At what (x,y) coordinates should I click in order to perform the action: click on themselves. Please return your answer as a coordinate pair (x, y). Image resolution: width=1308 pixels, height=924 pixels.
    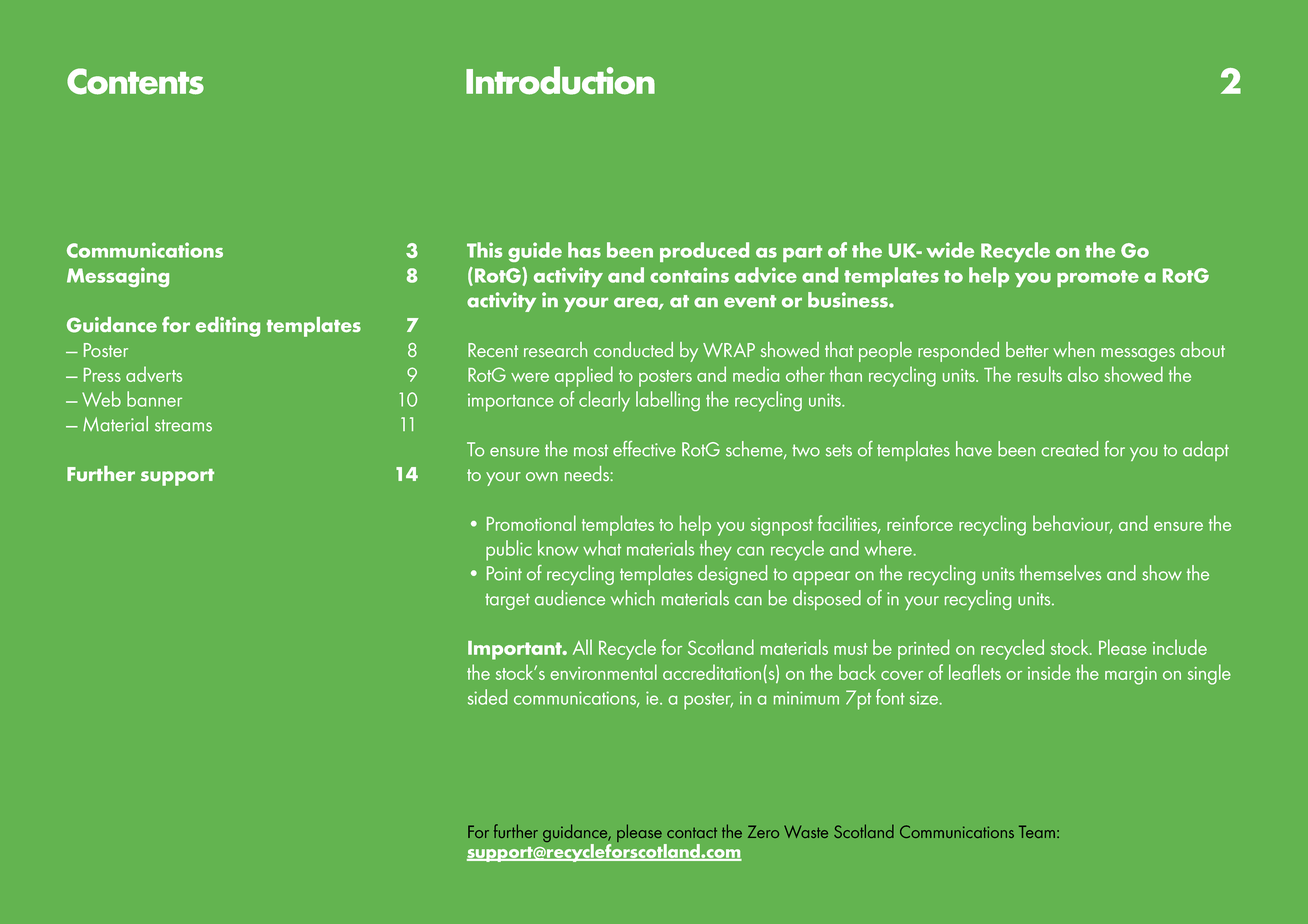
    Looking at the image, I should click on (1060, 573).
